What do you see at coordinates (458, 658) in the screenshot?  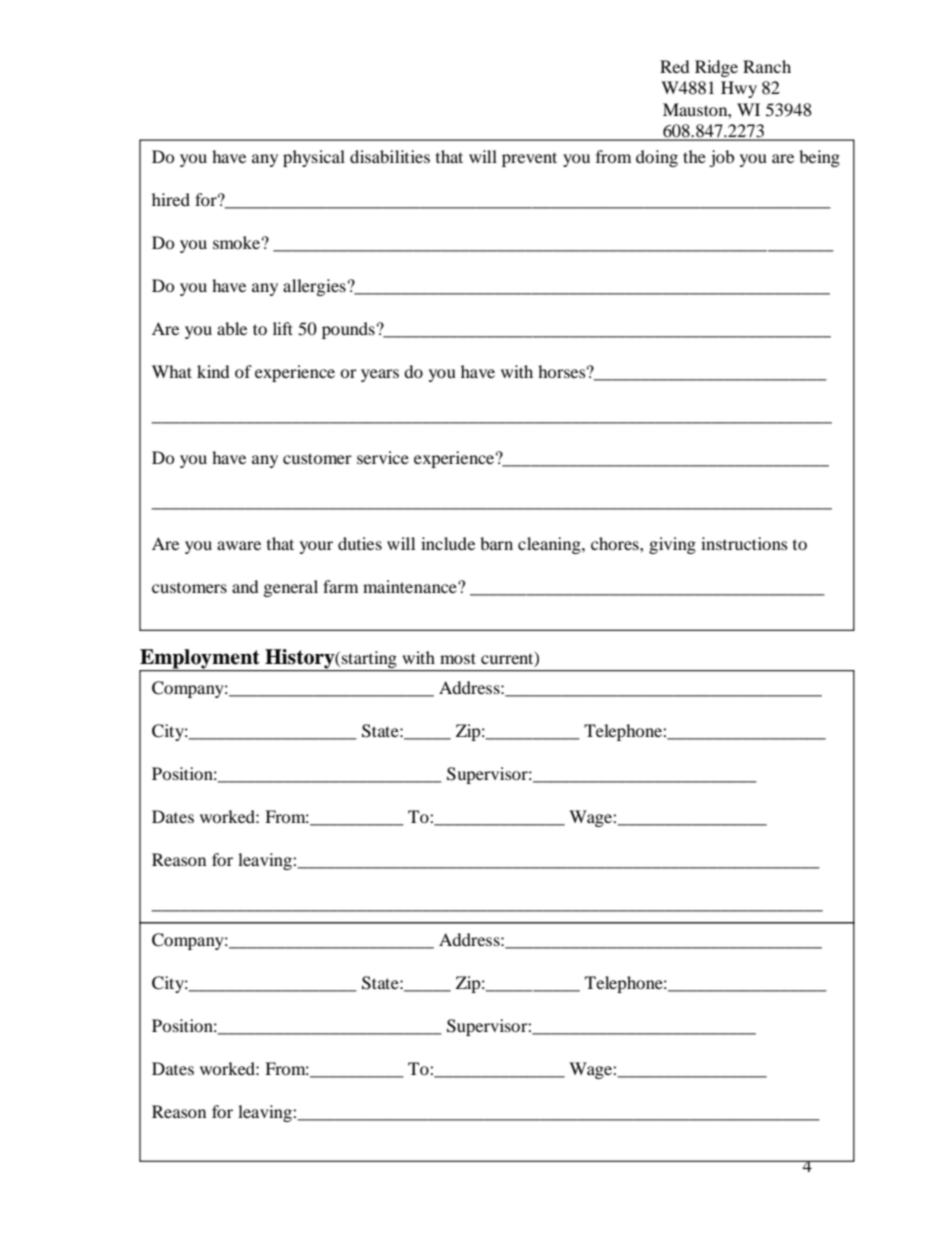 I see `most` at bounding box center [458, 658].
